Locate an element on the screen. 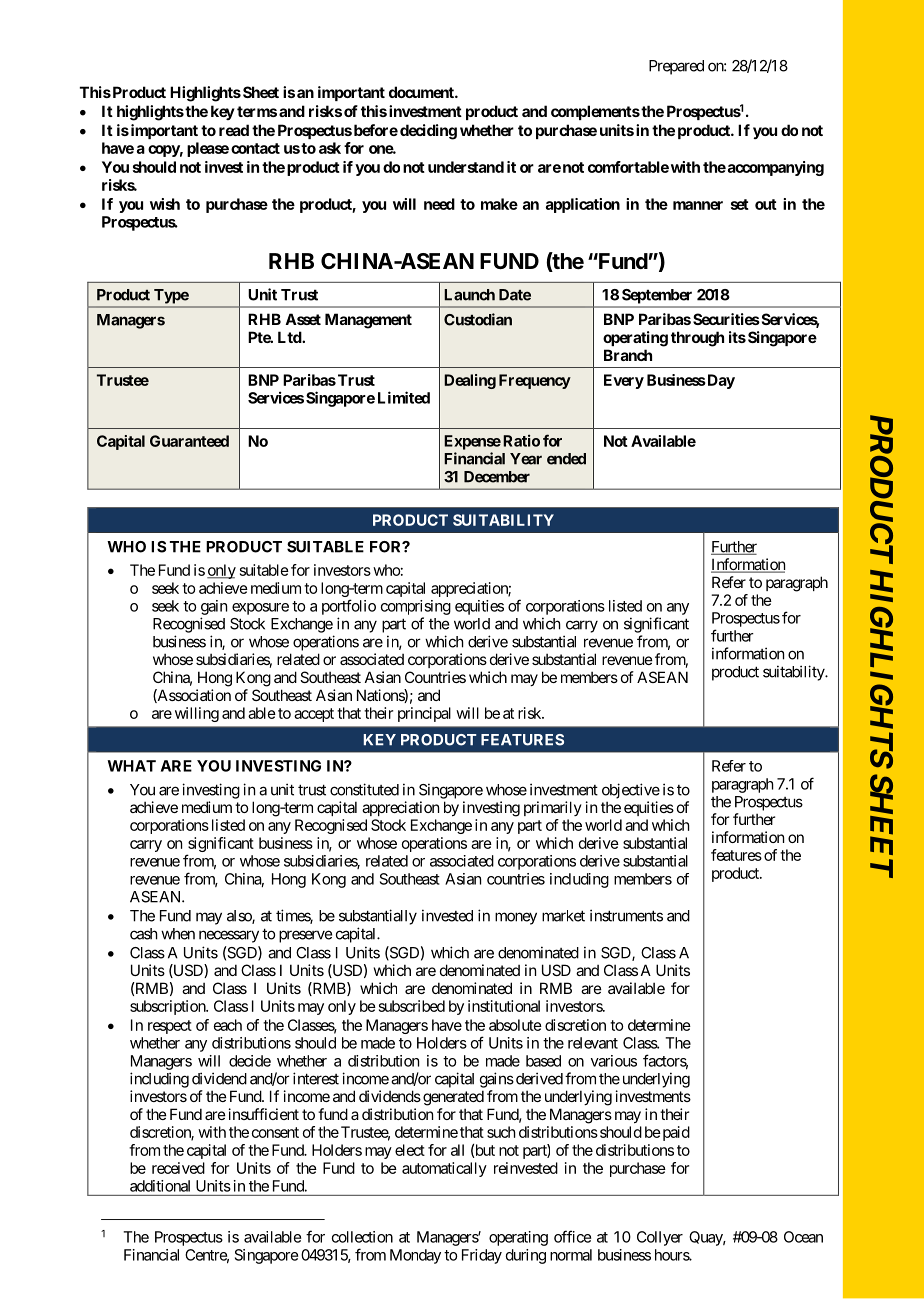 This screenshot has height=1308, width=924. Friday is located at coordinates (482, 1256).
